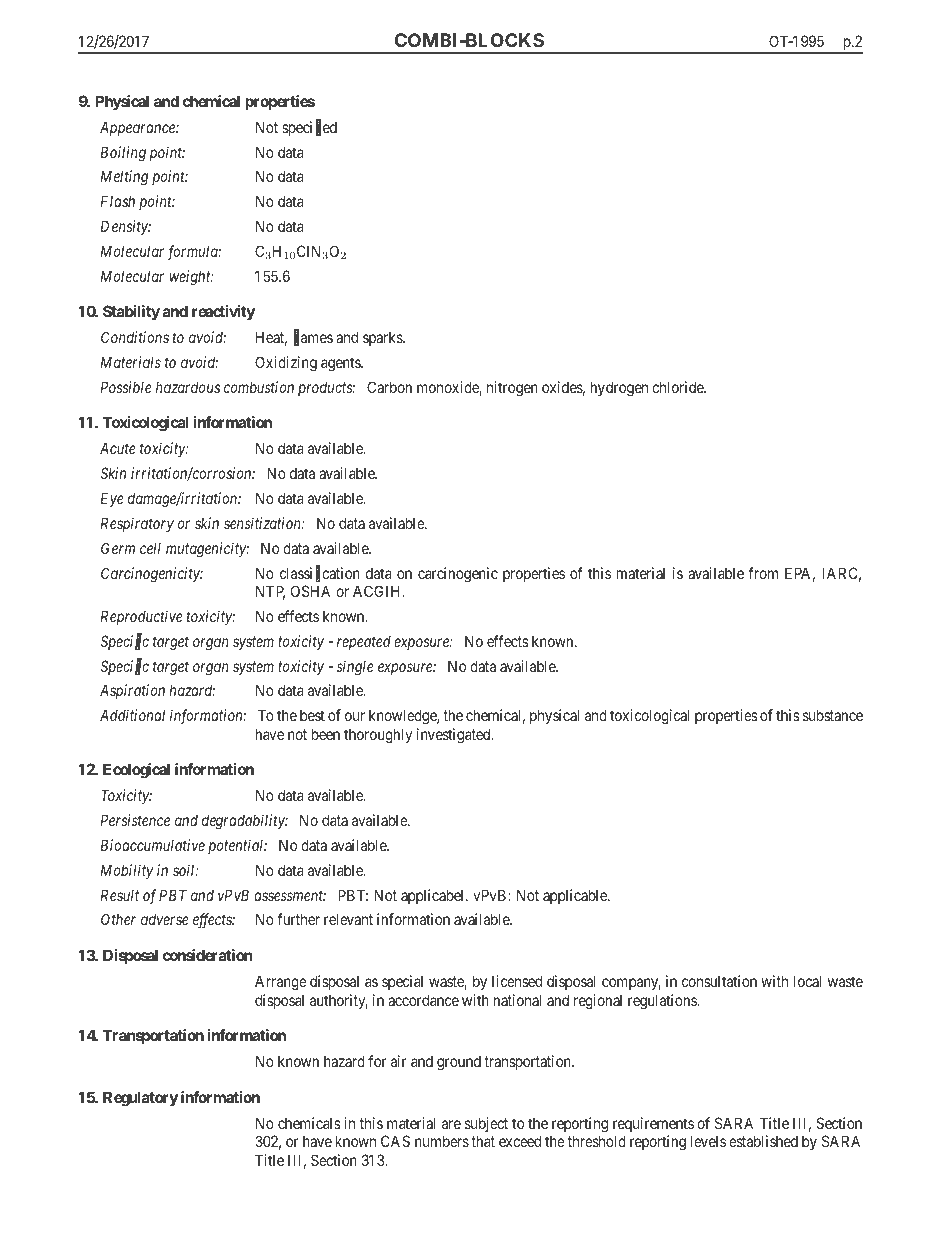  I want to click on from, so click(763, 573).
